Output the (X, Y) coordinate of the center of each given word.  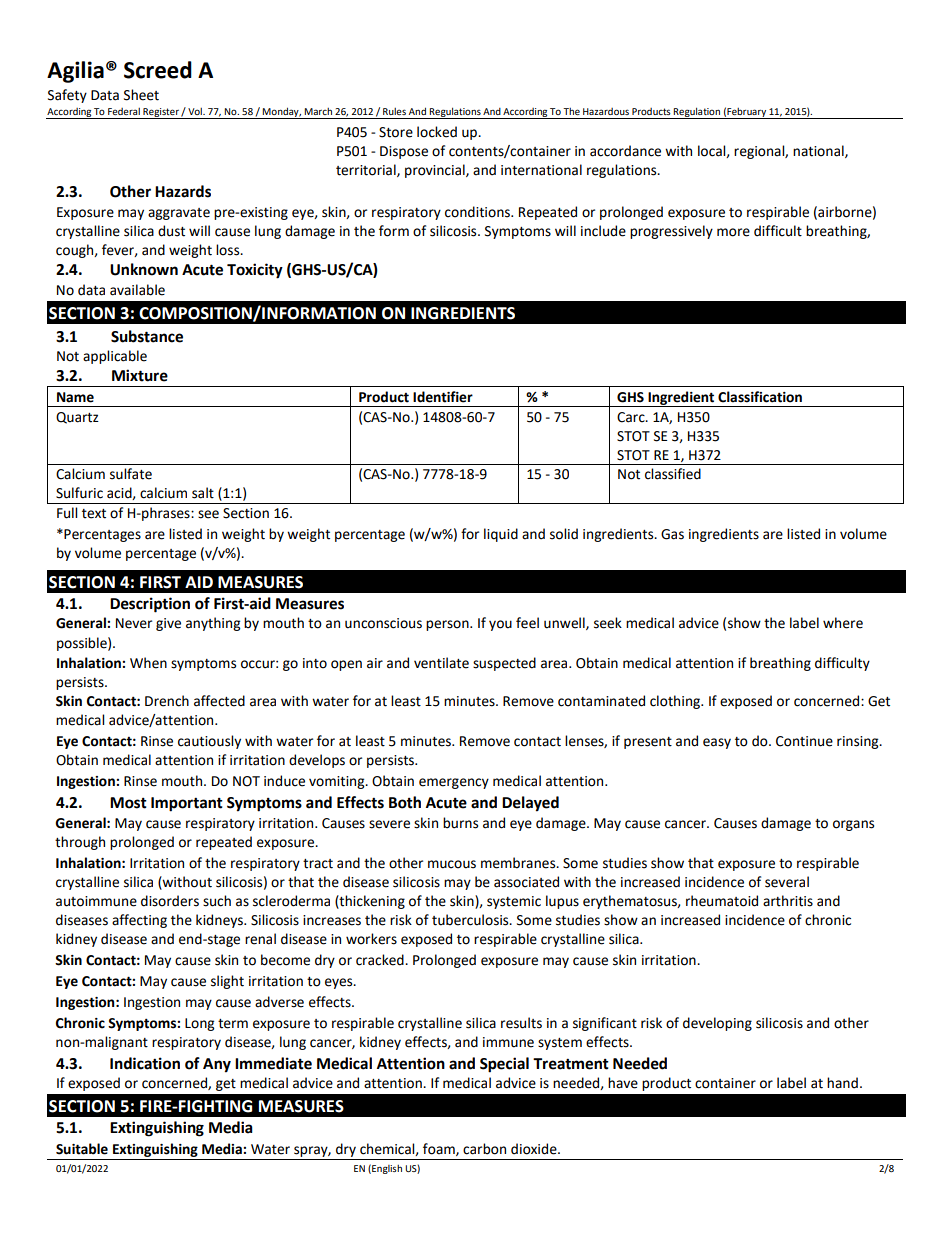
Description (150, 605)
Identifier (443, 397)
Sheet (141, 95)
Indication (145, 1063)
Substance (147, 336)
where (843, 623)
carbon (484, 1149)
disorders (170, 901)
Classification (760, 397)
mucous (452, 864)
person (448, 625)
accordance (625, 151)
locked (437, 132)
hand (842, 1083)
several (787, 882)
